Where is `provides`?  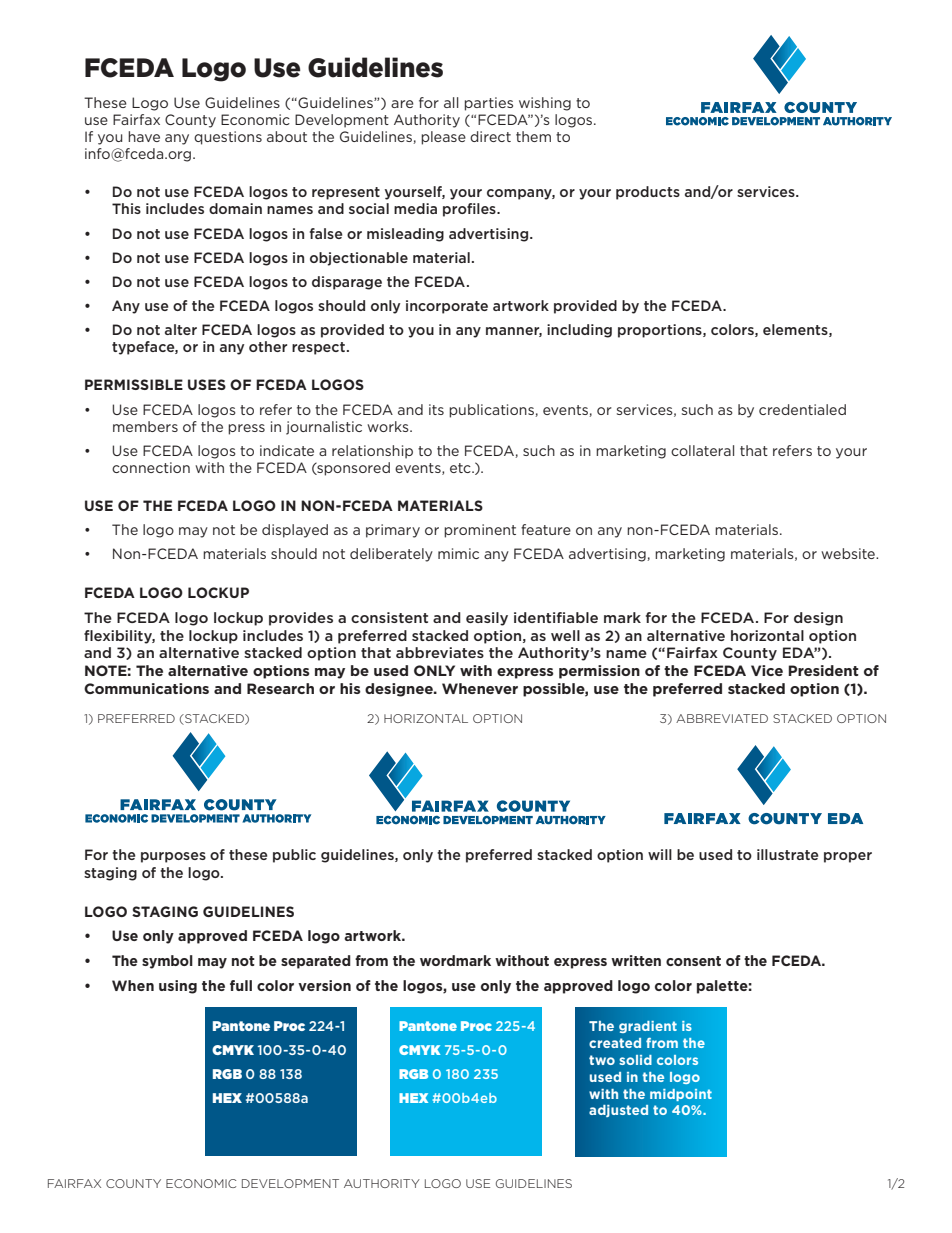
provides is located at coordinates (301, 619).
